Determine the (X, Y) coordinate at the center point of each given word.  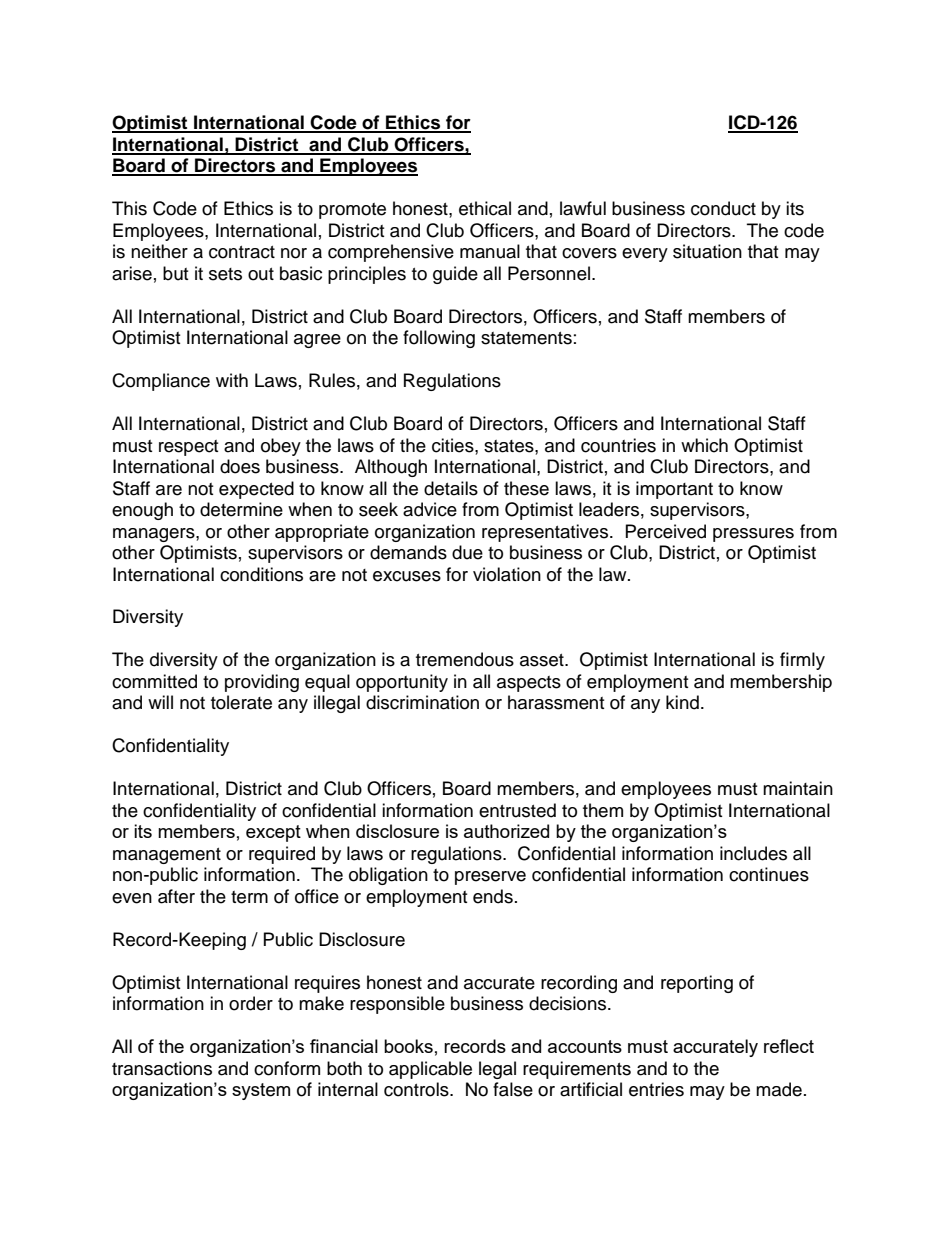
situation (707, 251)
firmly (802, 661)
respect (188, 448)
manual (490, 251)
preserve (490, 878)
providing (262, 683)
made (779, 1089)
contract (242, 252)
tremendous (465, 659)
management (167, 856)
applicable (430, 1070)
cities (454, 445)
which (704, 445)
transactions (162, 1068)
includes (753, 853)
